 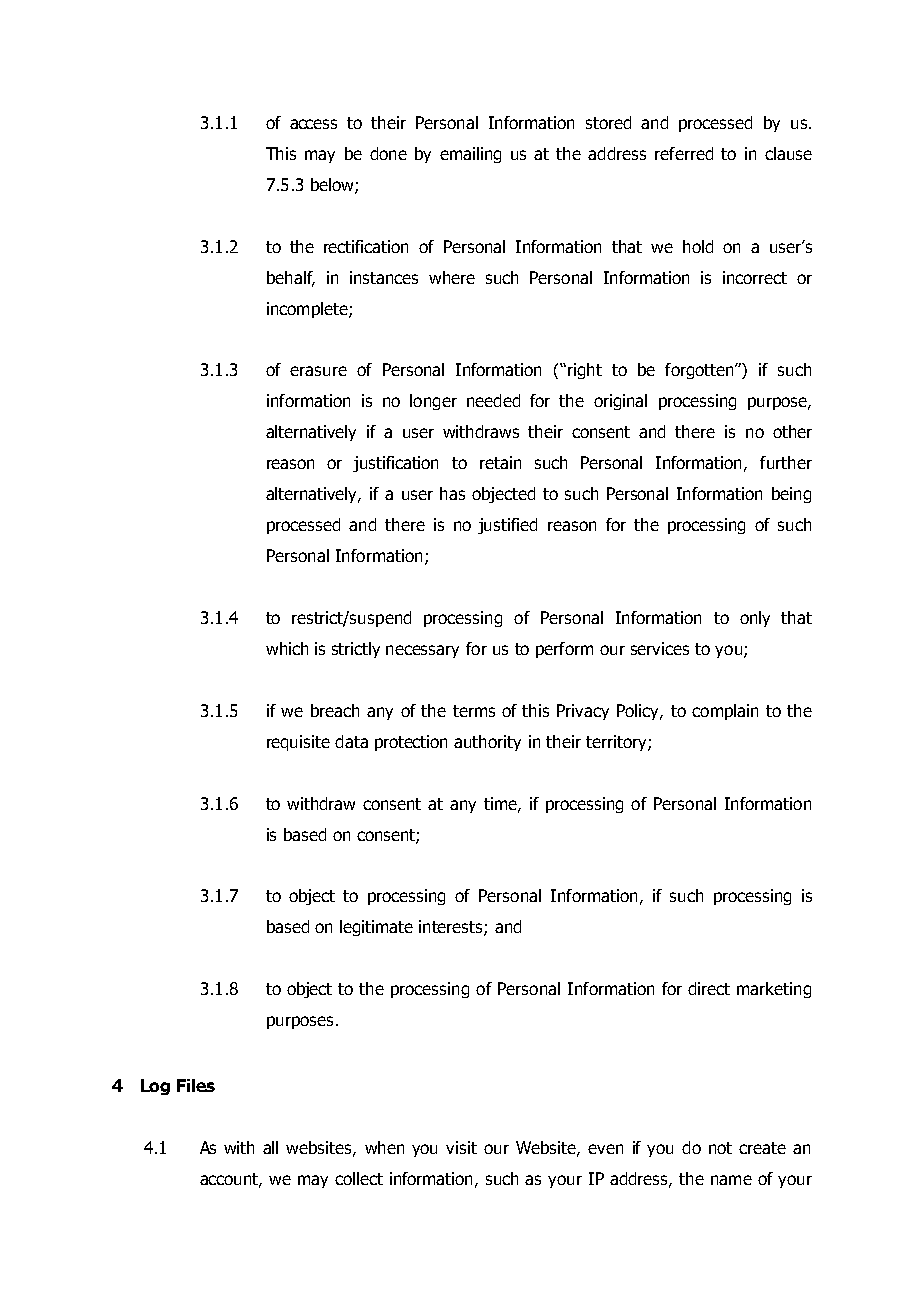 I want to click on access, so click(x=313, y=124).
